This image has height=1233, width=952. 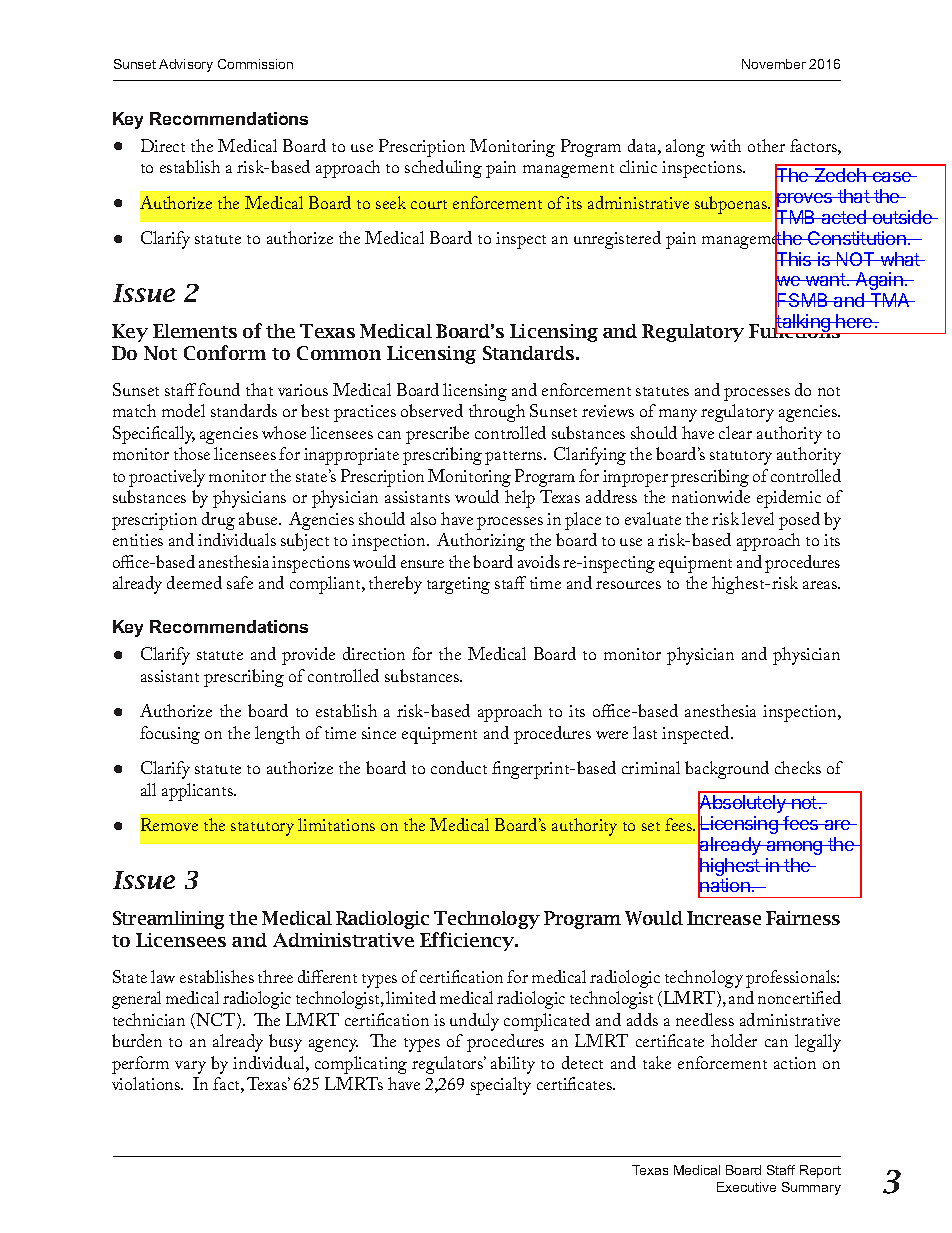 What do you see at coordinates (194, 582) in the image?
I see `deemed` at bounding box center [194, 582].
